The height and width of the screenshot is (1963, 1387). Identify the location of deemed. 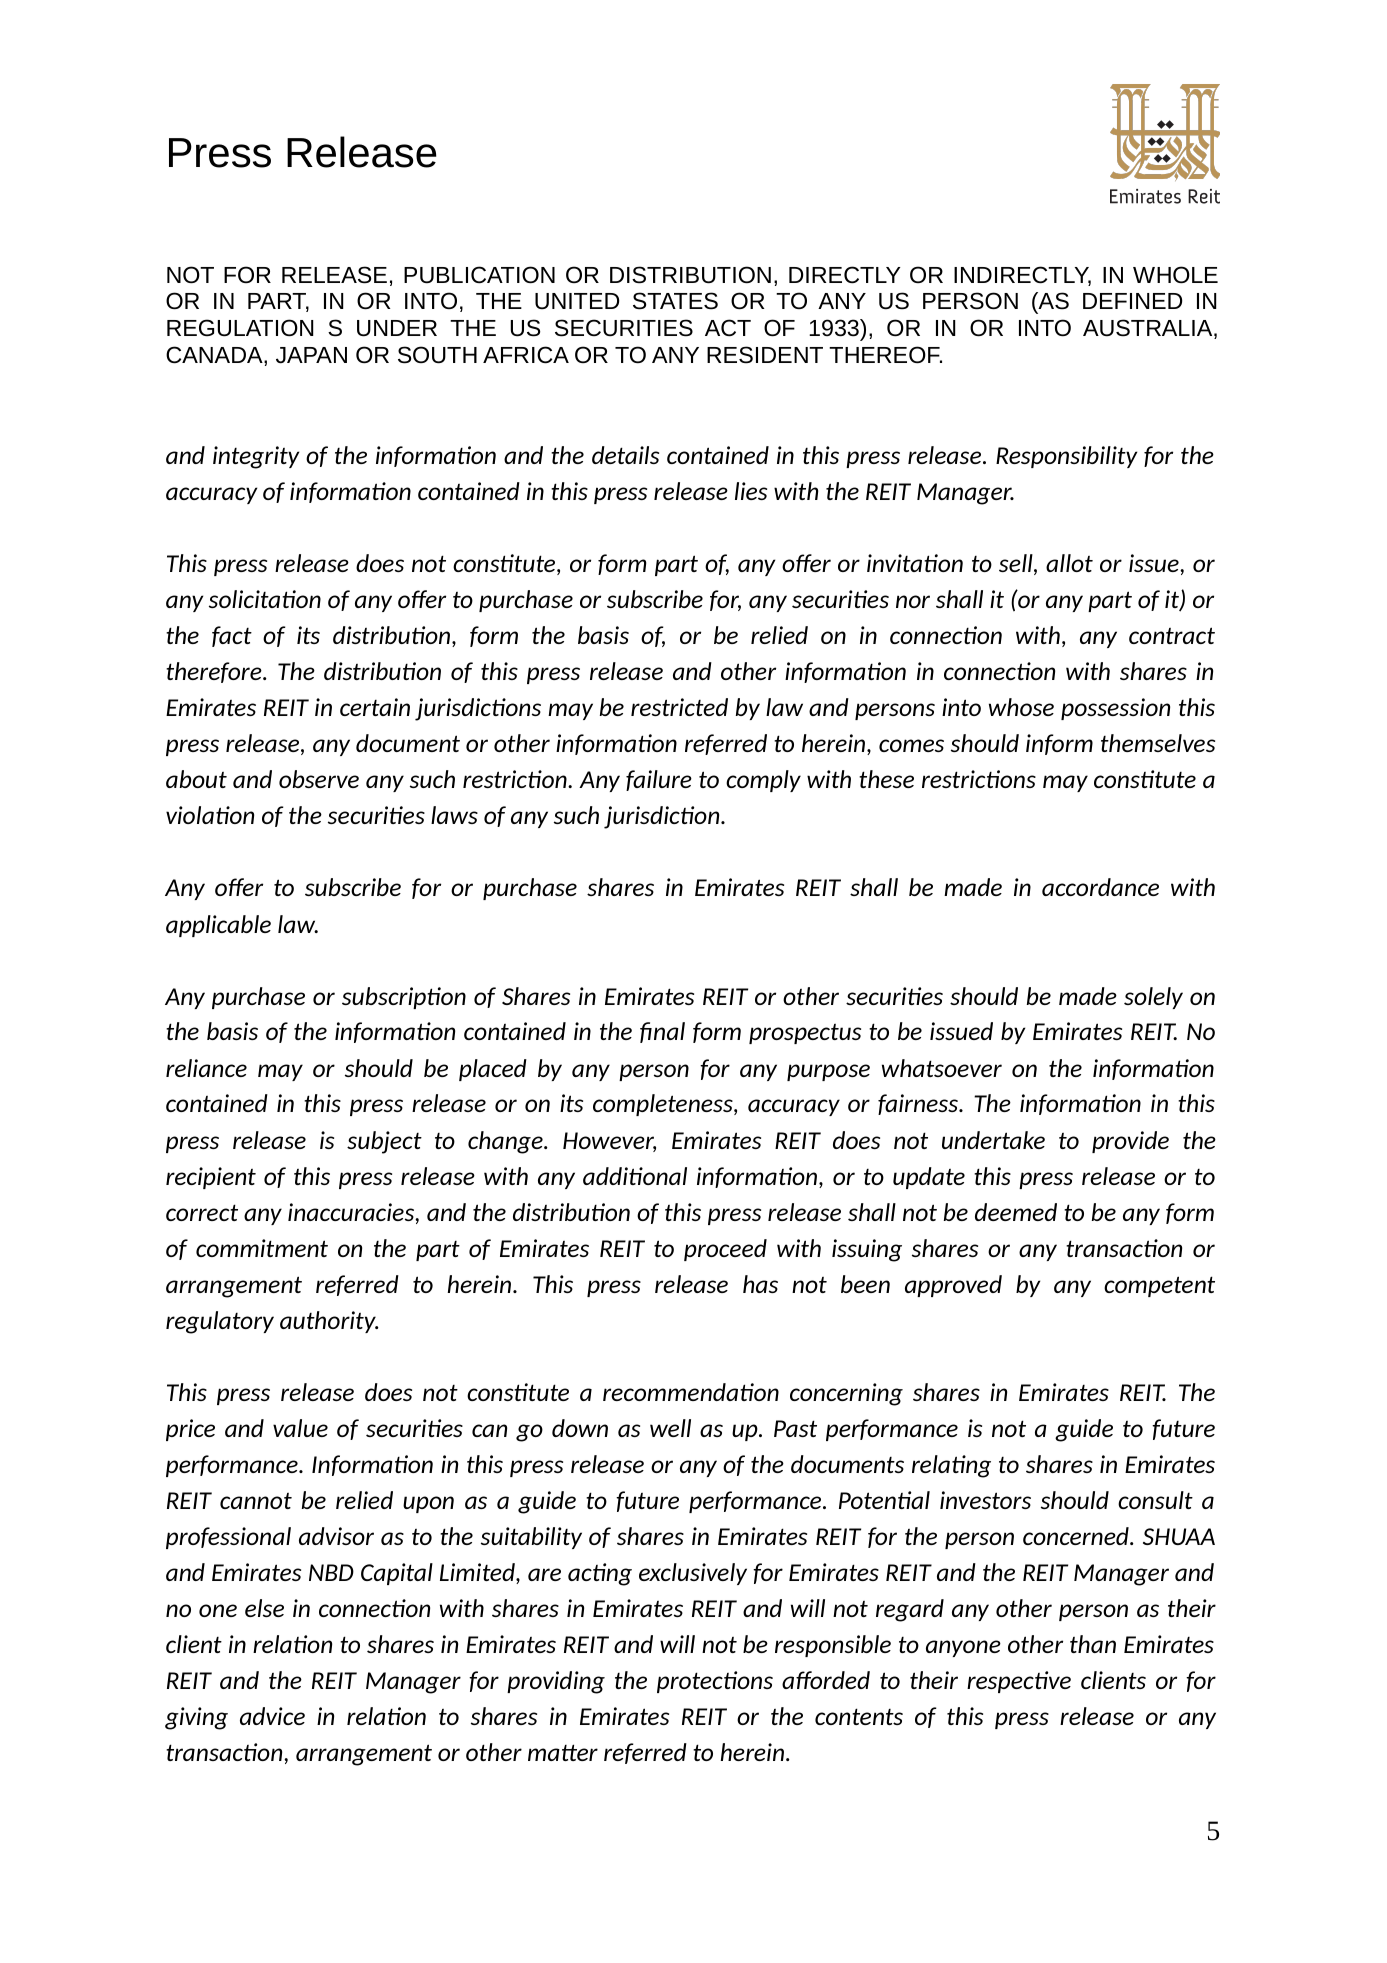
(1016, 1212).
